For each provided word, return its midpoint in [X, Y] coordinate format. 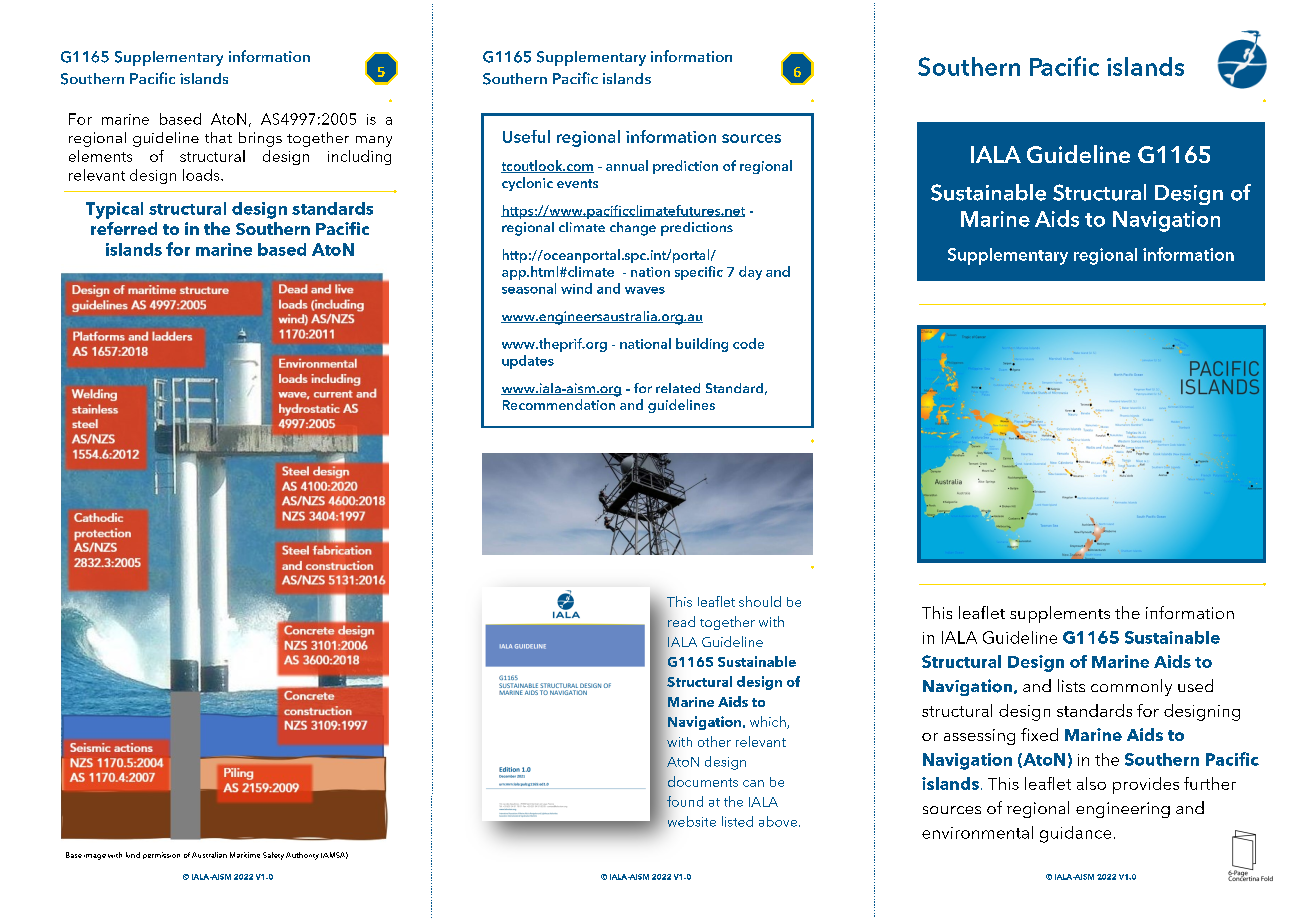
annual [627, 165]
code [748, 343]
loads [202, 175]
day [750, 273]
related [678, 388]
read [681, 621]
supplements [1060, 614]
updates [528, 362]
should [760, 601]
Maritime [245, 855]
